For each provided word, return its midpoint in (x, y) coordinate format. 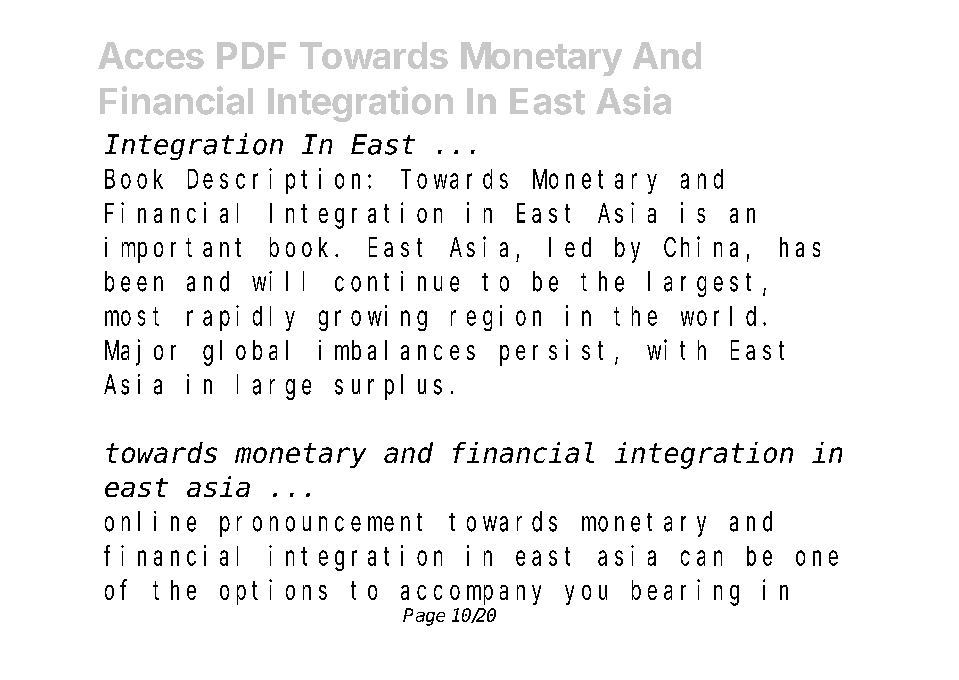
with (676, 349)
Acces (151, 55)
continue (397, 281)
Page (424, 617)
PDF (251, 55)
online (150, 521)
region (496, 318)
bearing (685, 592)
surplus (388, 387)
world (722, 316)
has (800, 247)
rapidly (241, 318)
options (273, 592)
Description (278, 181)
